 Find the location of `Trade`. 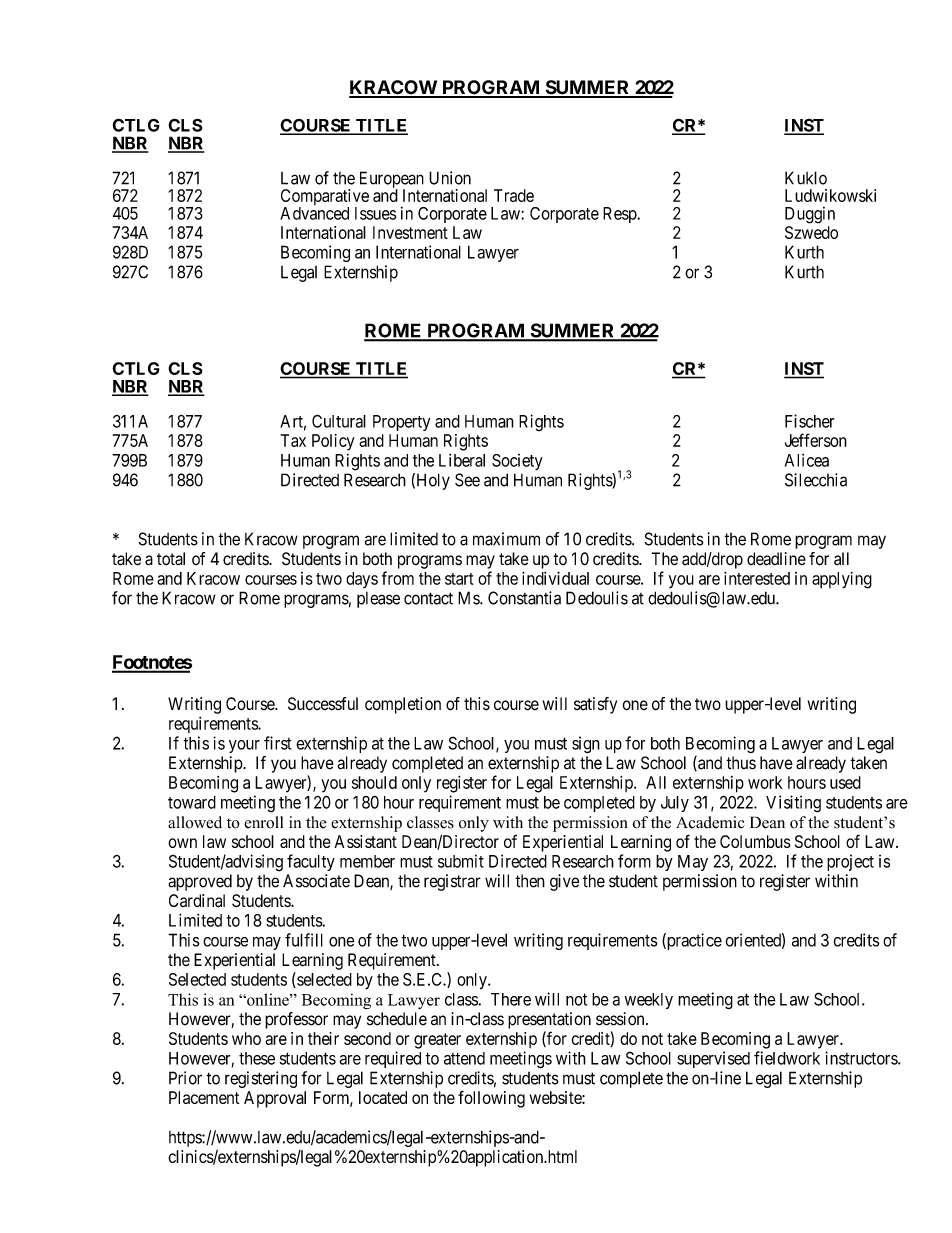

Trade is located at coordinates (514, 195).
